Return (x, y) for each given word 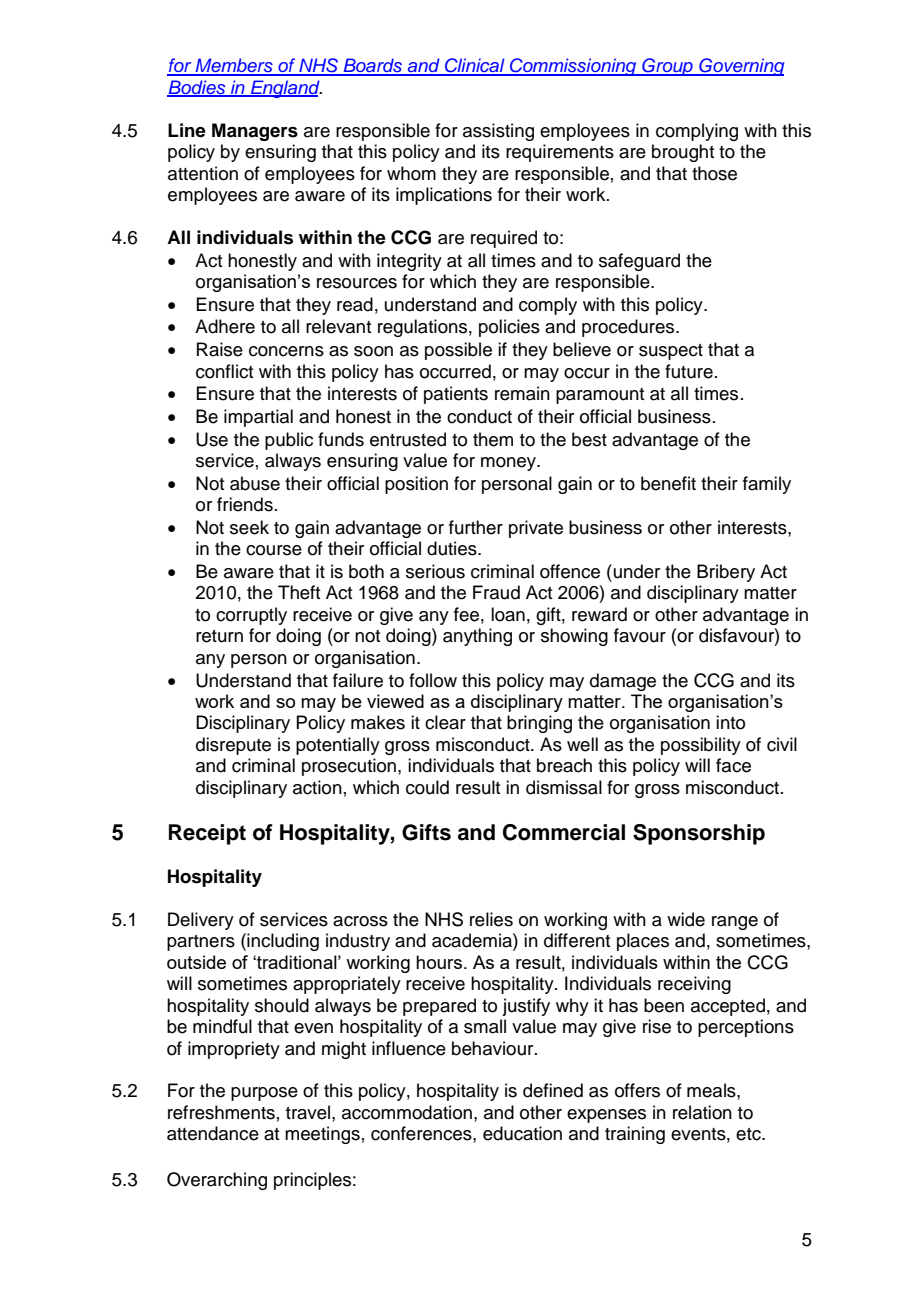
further (476, 527)
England (285, 89)
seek (249, 527)
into (730, 722)
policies (509, 328)
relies (491, 919)
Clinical (475, 66)
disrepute (233, 746)
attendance (213, 1133)
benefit (668, 483)
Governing (740, 67)
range (735, 923)
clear (445, 722)
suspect (671, 352)
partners (201, 943)
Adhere (225, 326)
